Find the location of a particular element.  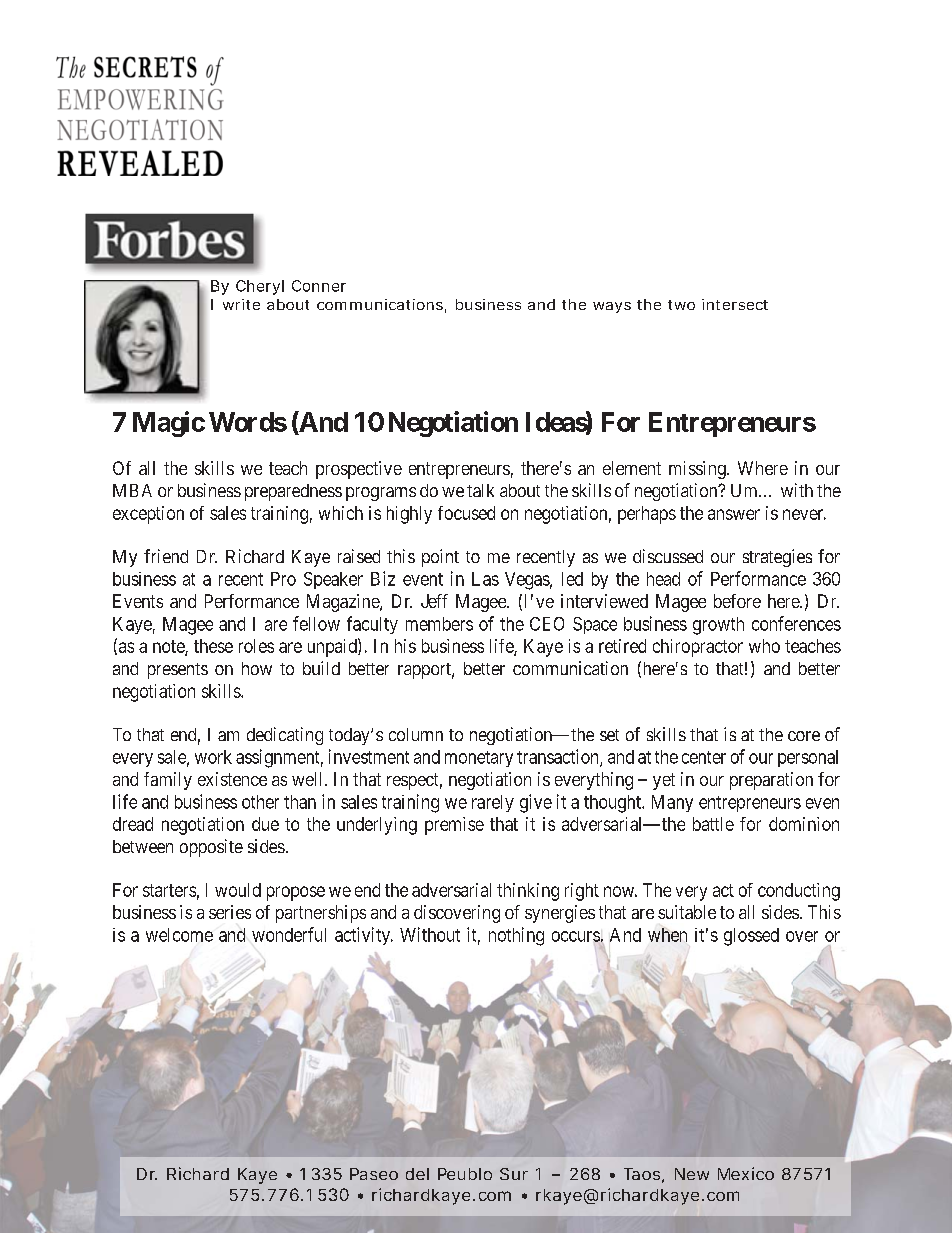

intersect is located at coordinates (735, 304).
